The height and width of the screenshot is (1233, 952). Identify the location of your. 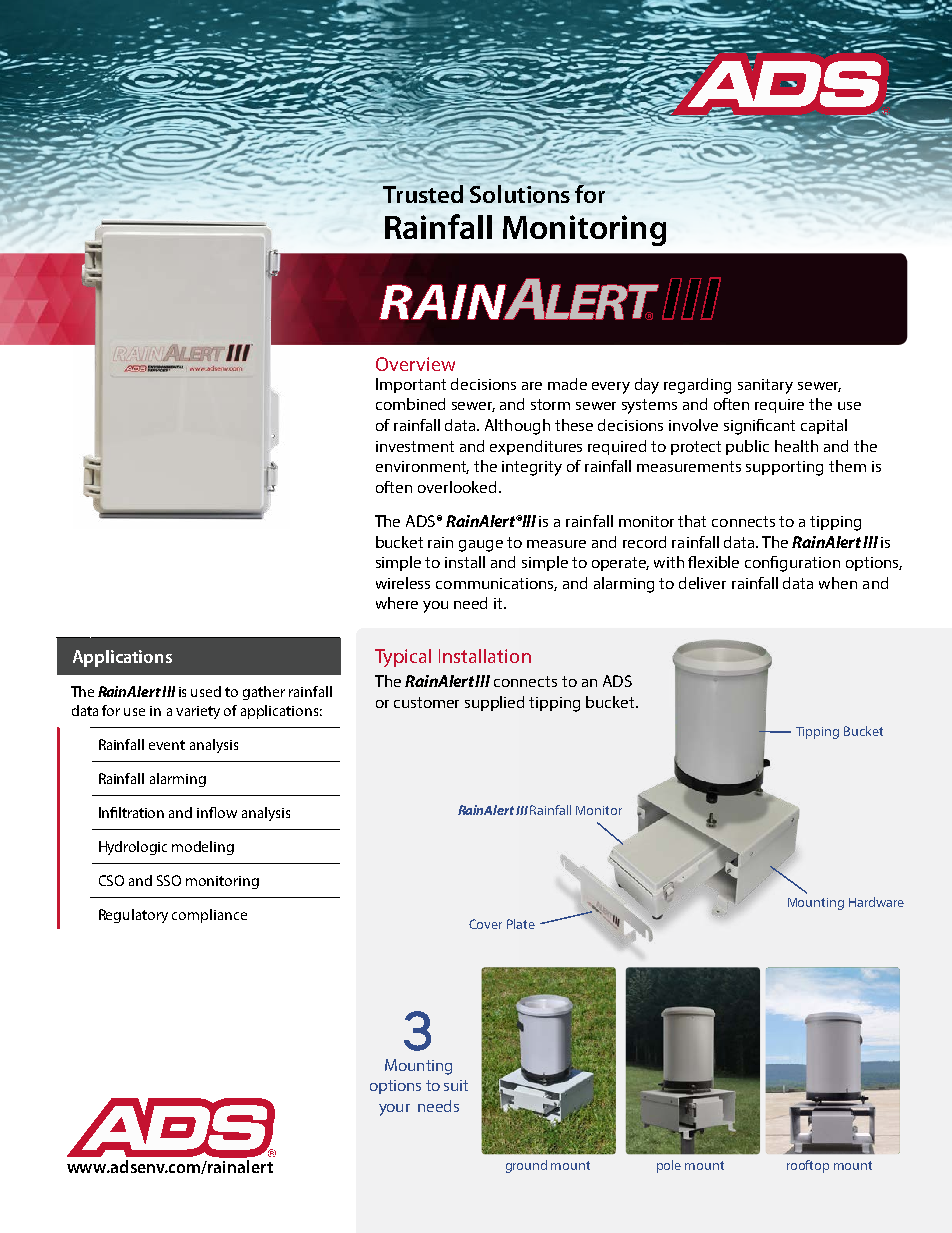
(394, 1110).
